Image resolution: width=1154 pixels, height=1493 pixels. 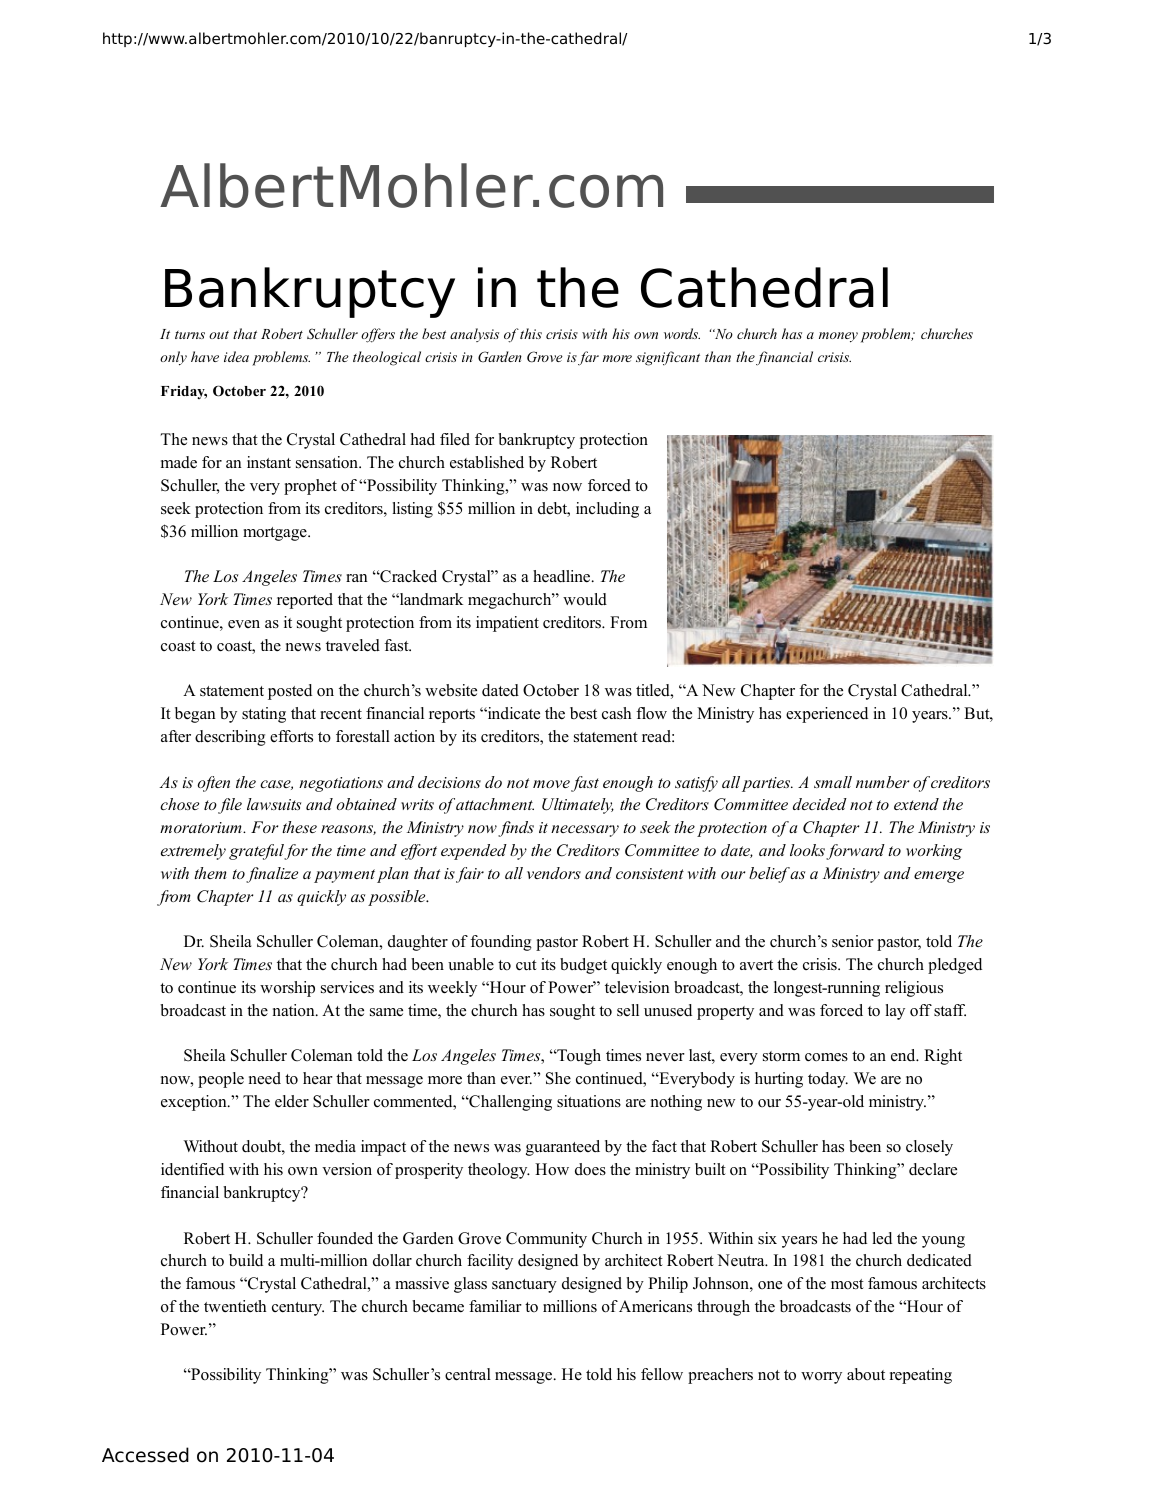 What do you see at coordinates (272, 875) in the document?
I see `finalize` at bounding box center [272, 875].
